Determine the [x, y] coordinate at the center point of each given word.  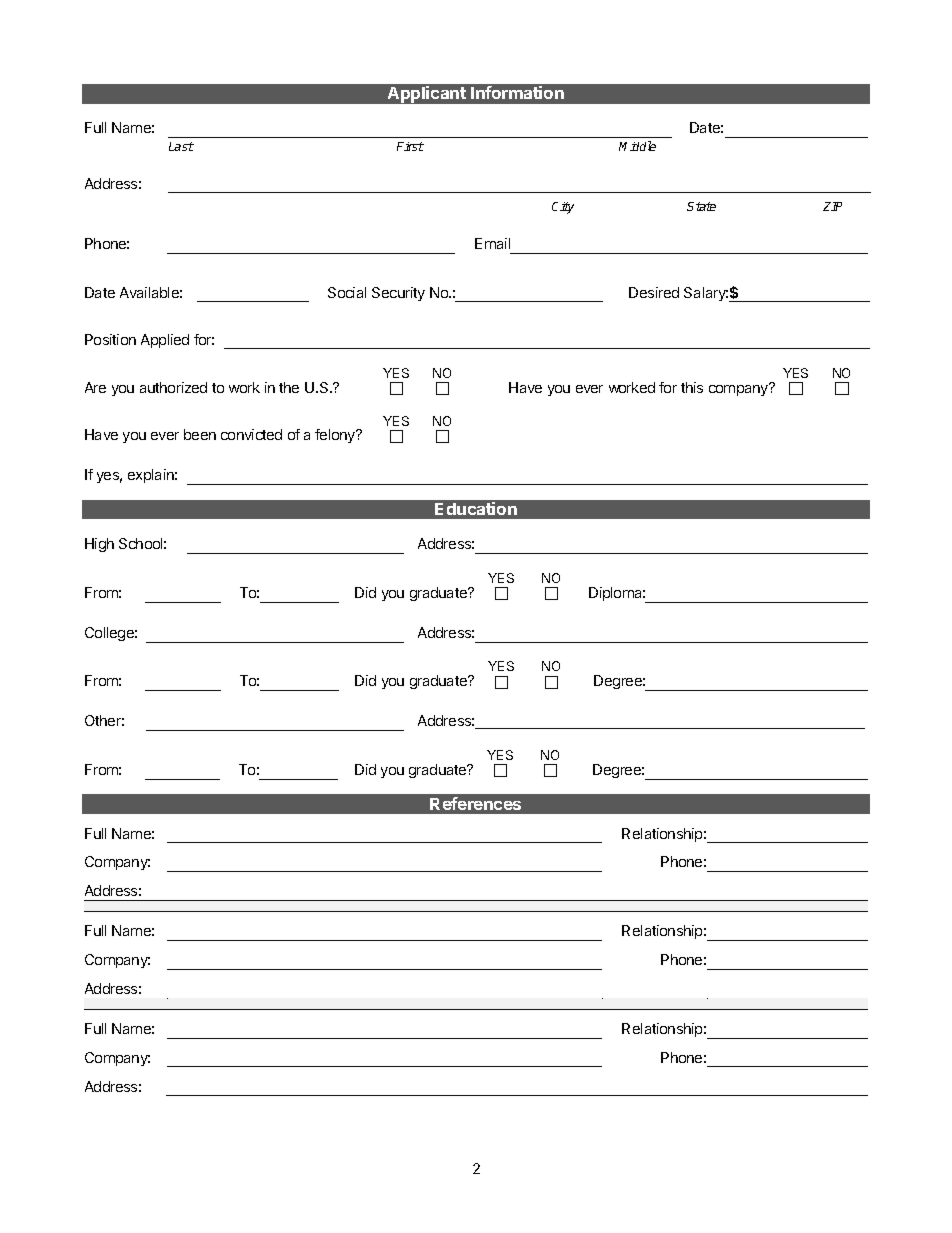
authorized [173, 387]
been [200, 434]
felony [336, 436]
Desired [654, 292]
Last [181, 146]
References [475, 803]
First [410, 146]
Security [398, 294]
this [692, 387]
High [99, 545]
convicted [251, 434]
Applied [165, 341]
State [701, 206]
